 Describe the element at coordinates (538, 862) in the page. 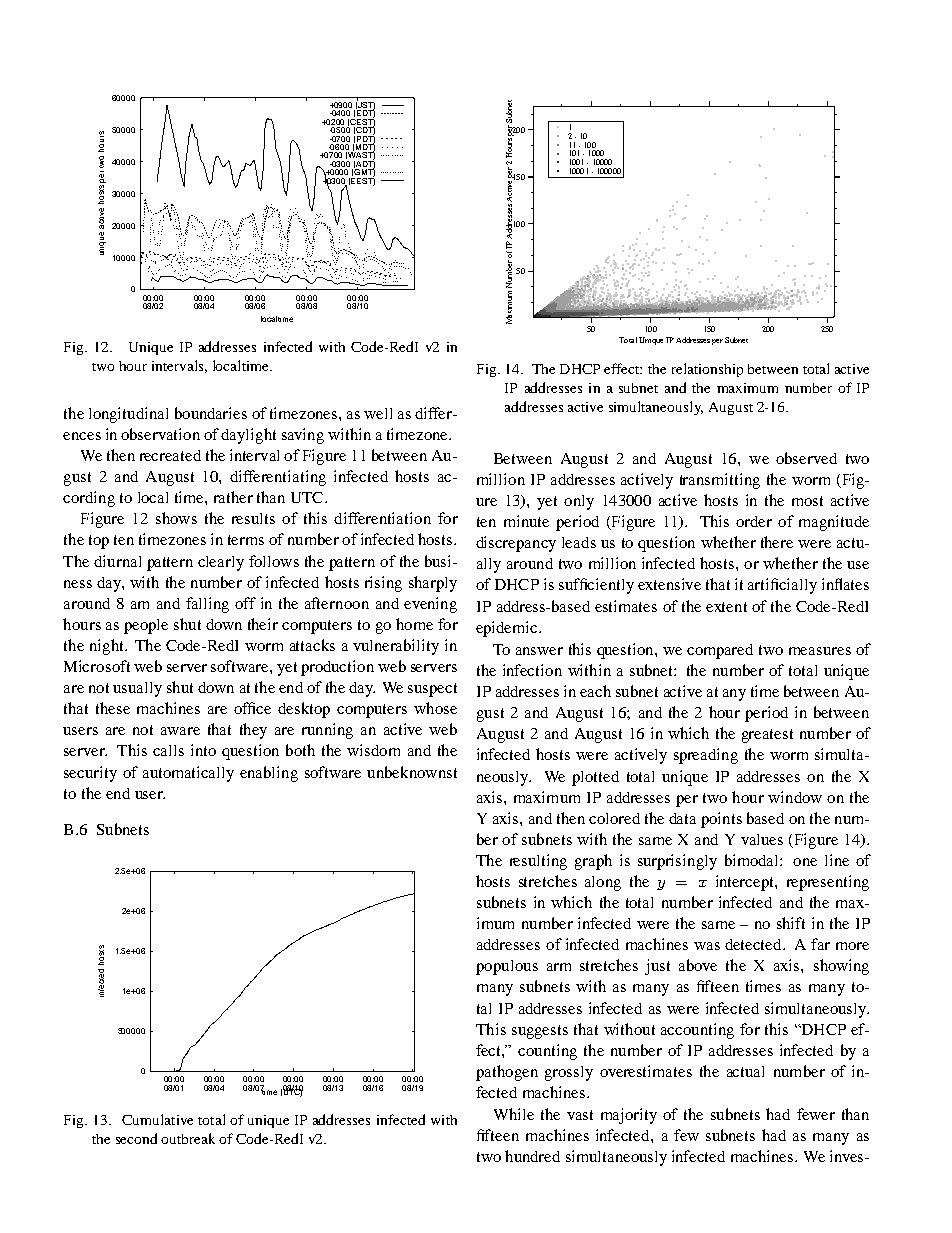

I see `resulting` at that location.
